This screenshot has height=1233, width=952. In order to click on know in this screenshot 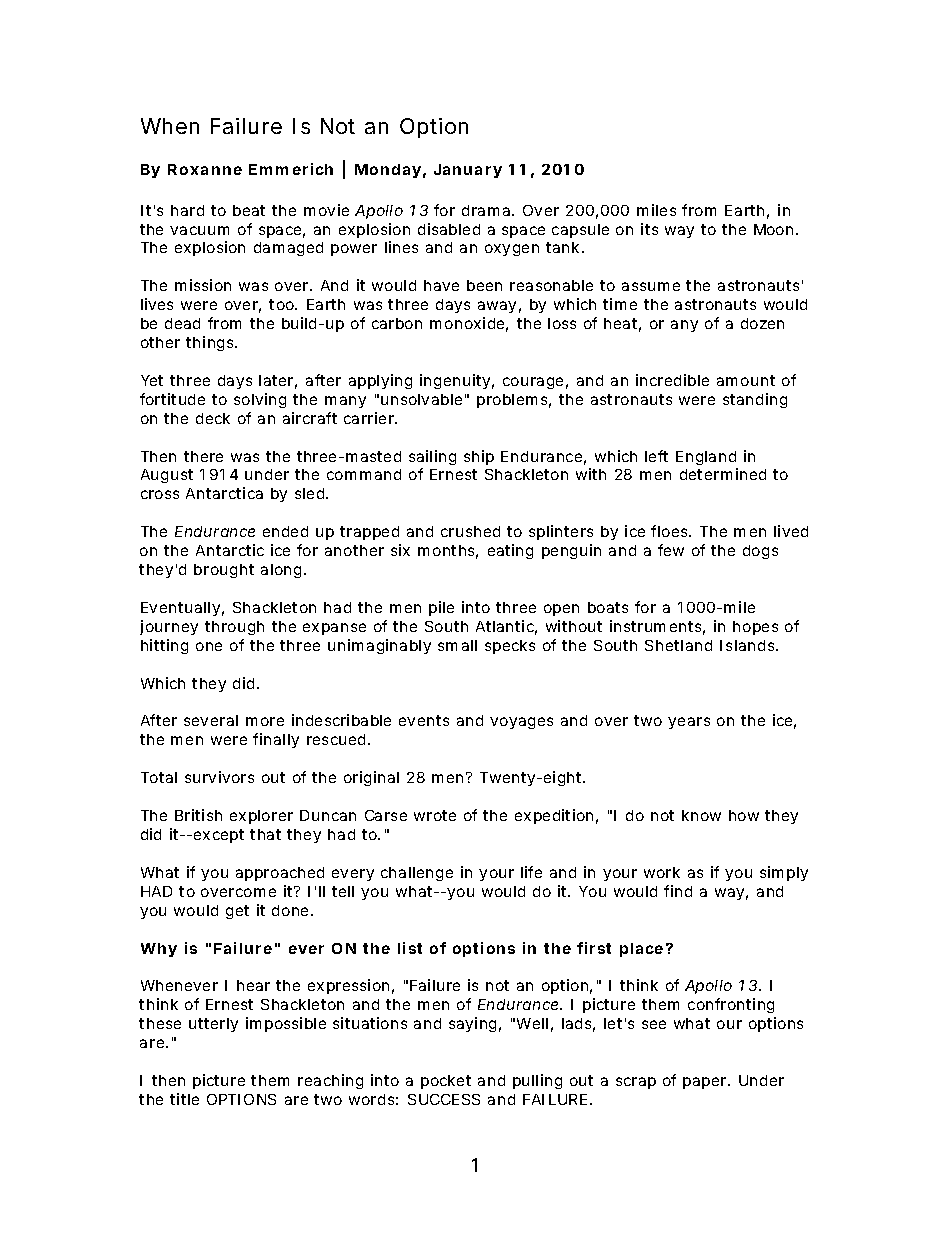, I will do `click(701, 815)`.
